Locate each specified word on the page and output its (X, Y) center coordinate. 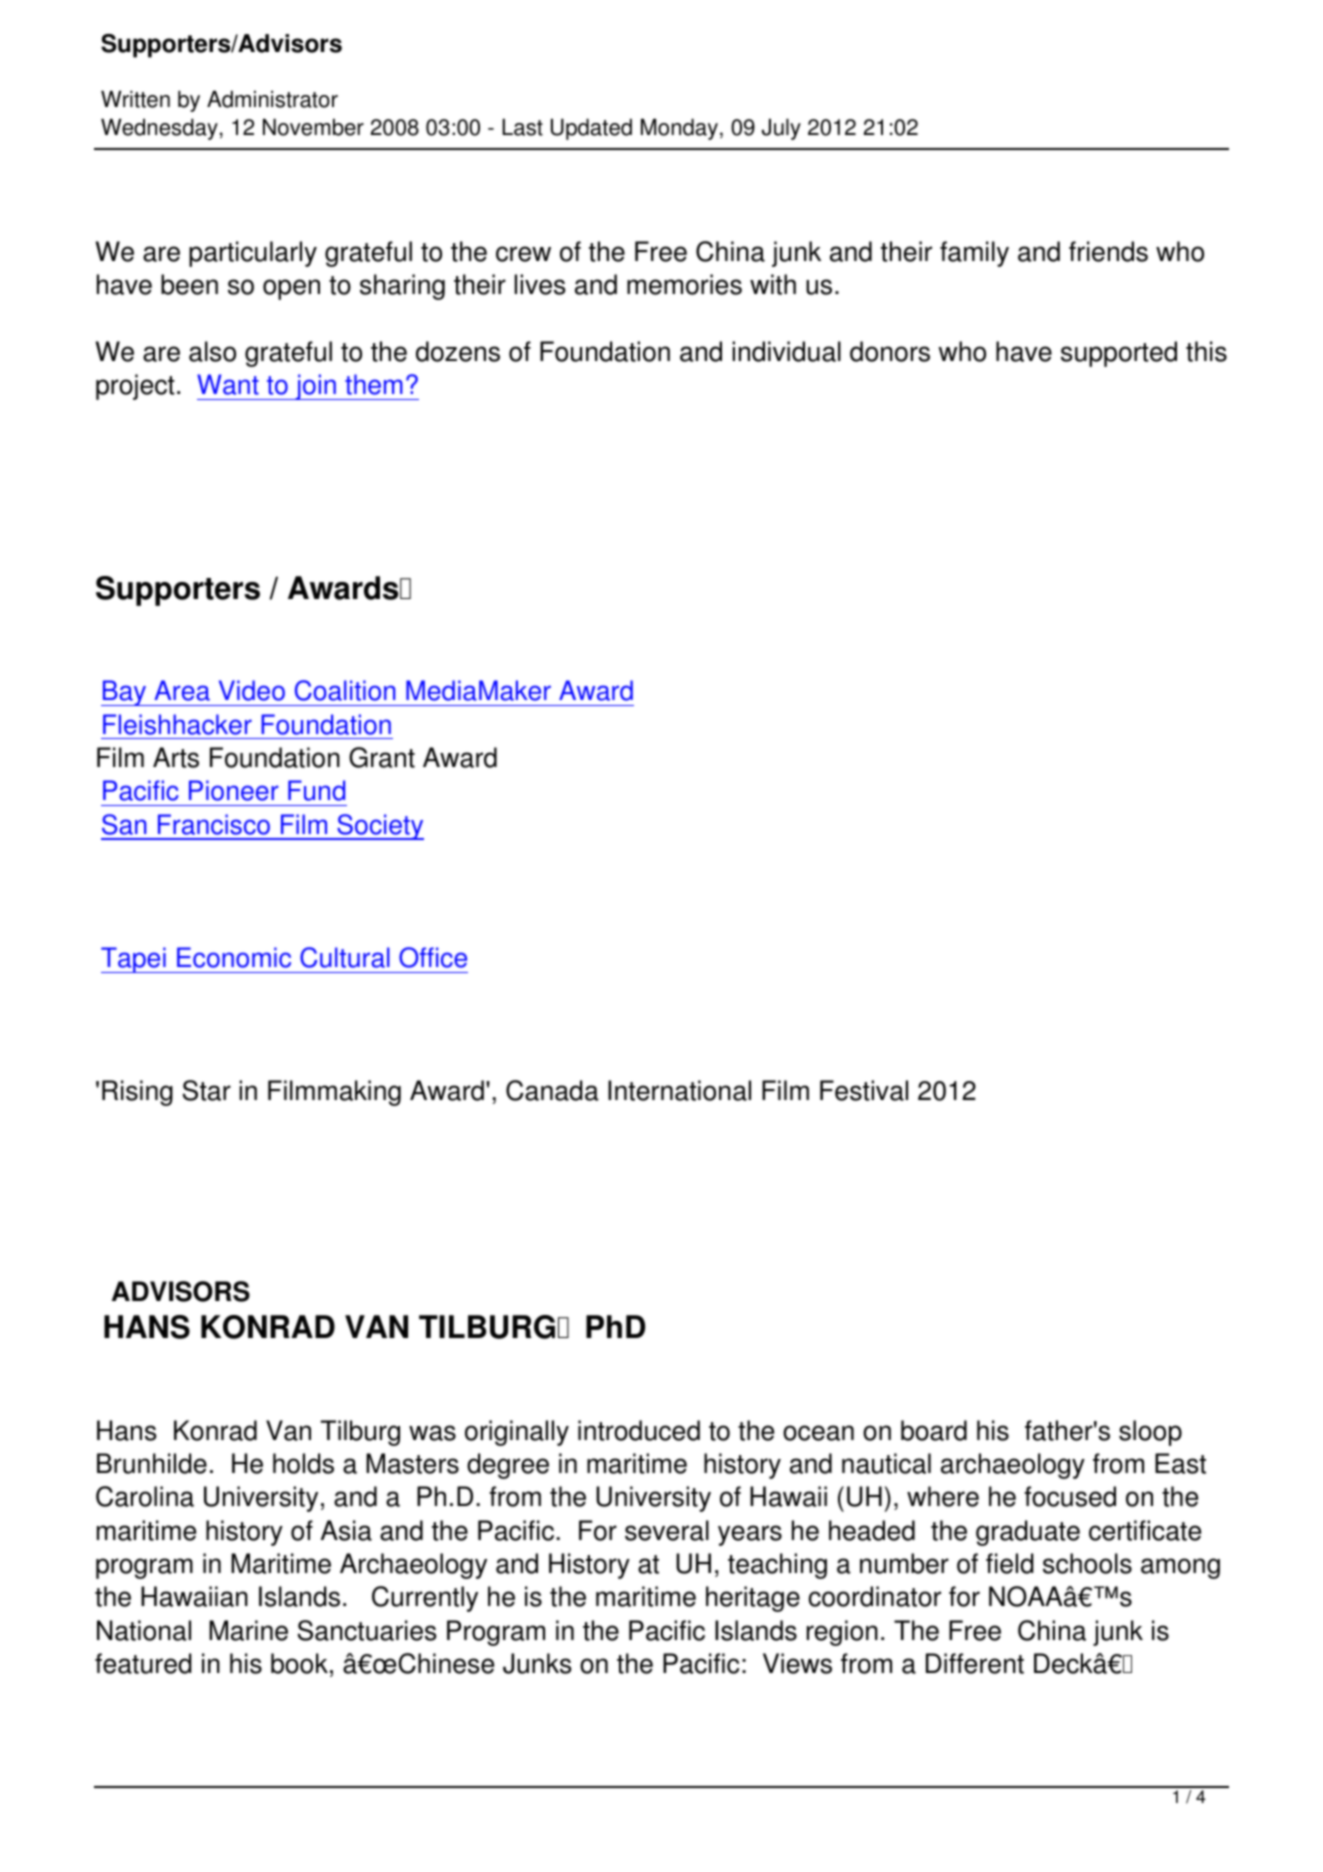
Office (433, 957)
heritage (753, 1599)
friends (1108, 251)
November (313, 127)
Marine (248, 1630)
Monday (679, 129)
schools (1087, 1563)
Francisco (214, 824)
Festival (864, 1090)
